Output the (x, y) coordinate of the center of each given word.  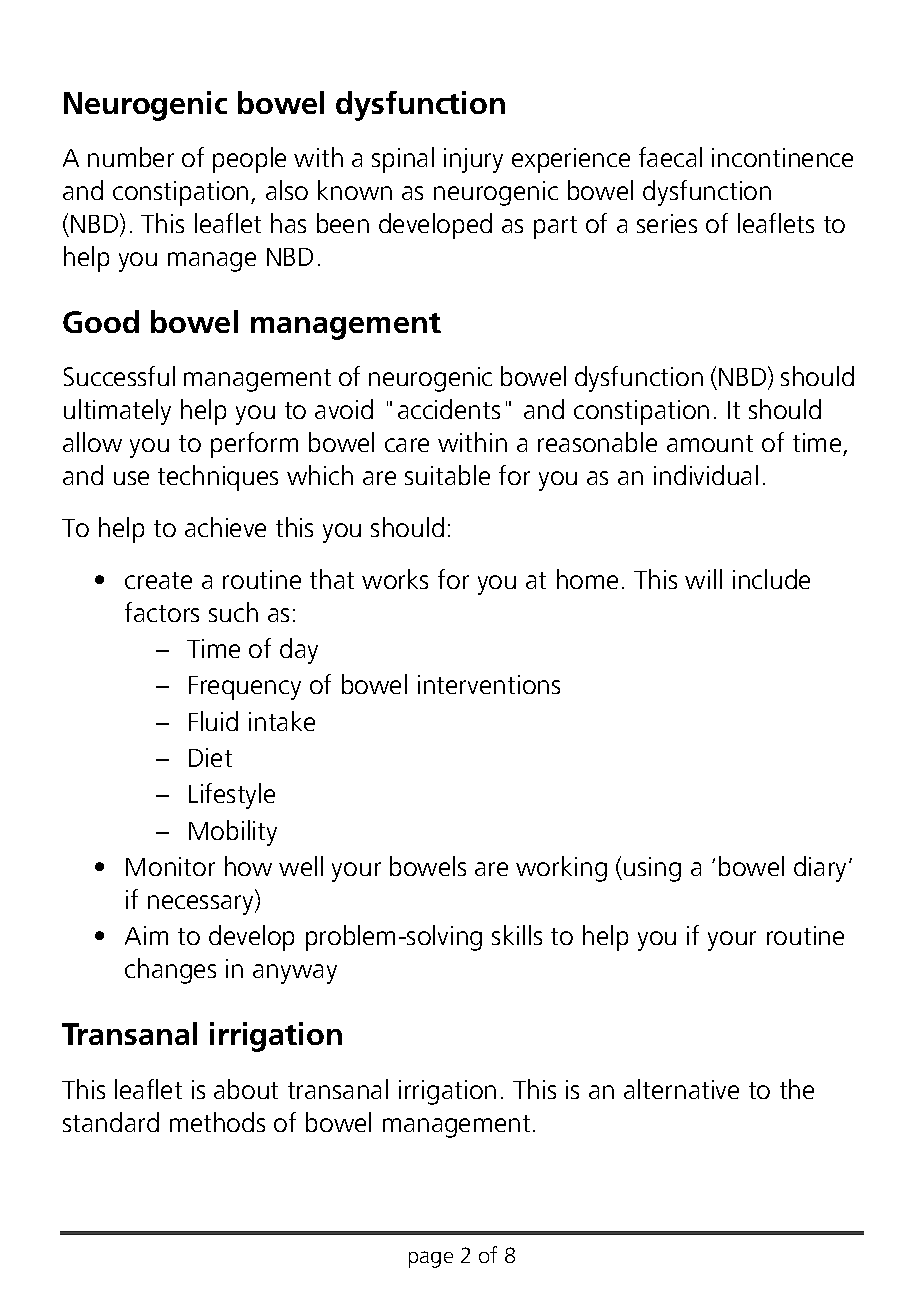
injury (473, 160)
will (703, 579)
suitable (447, 475)
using (652, 869)
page (431, 1259)
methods (217, 1122)
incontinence (782, 157)
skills (517, 935)
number (131, 157)
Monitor (170, 866)
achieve (225, 527)
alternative (681, 1089)
